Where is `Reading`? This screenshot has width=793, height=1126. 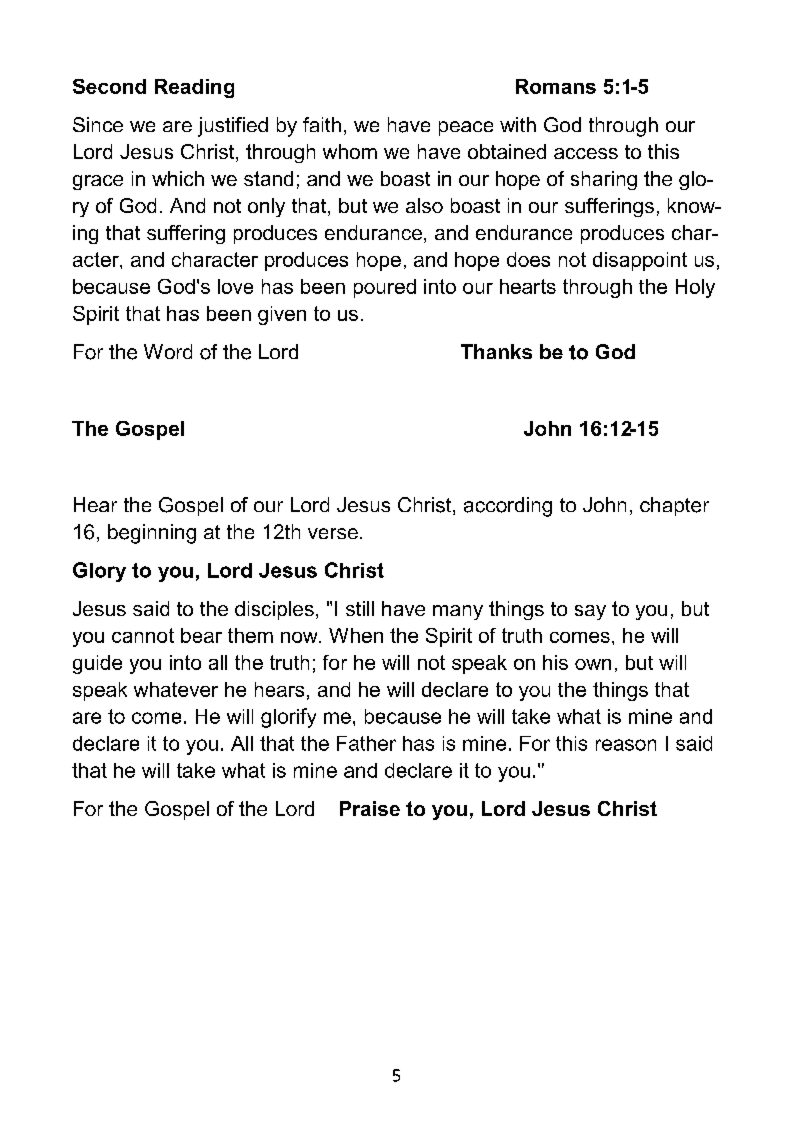
Reading is located at coordinates (194, 88).
